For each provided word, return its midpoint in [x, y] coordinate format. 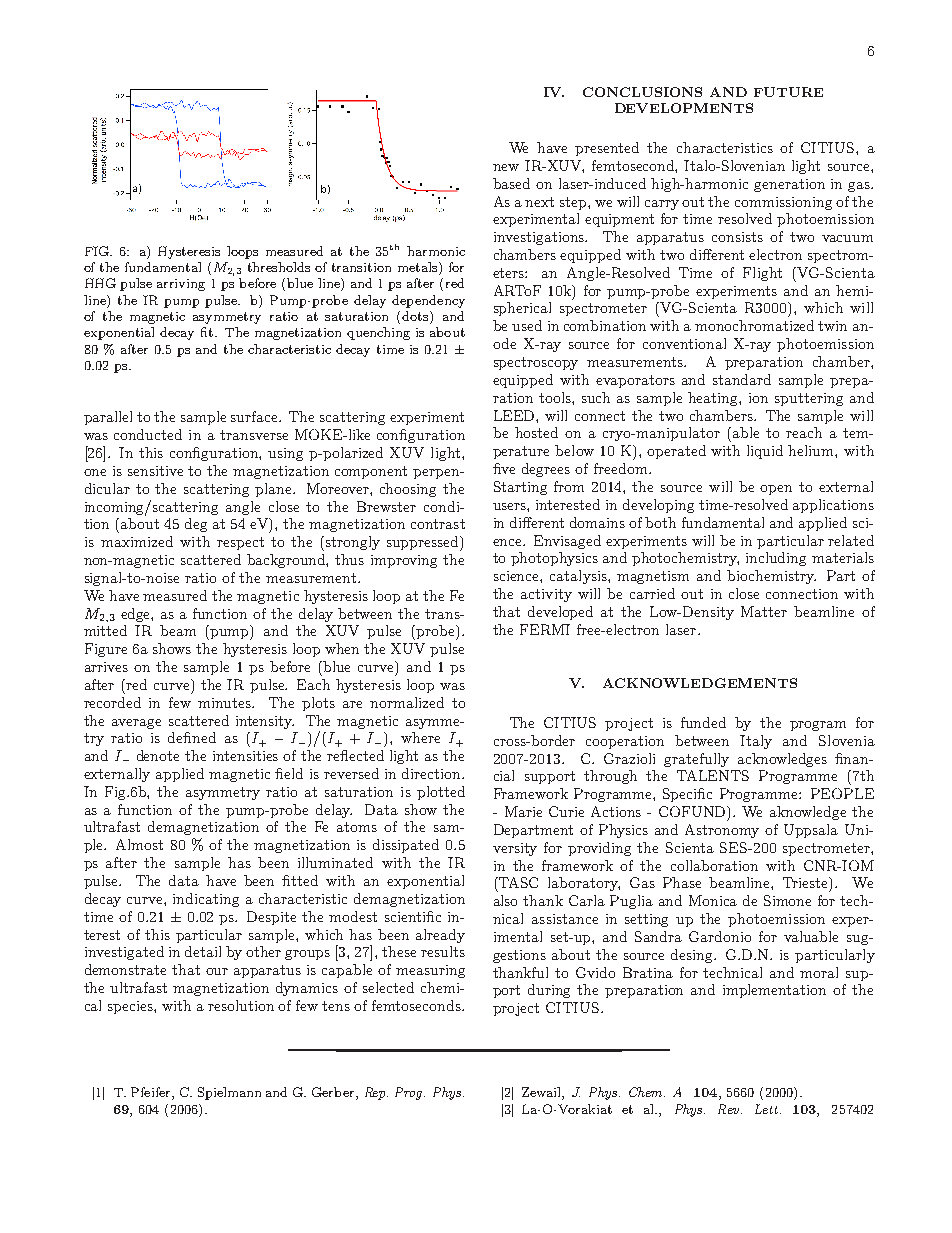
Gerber [334, 1093]
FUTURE [788, 92]
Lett [768, 1109]
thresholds [279, 267]
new [506, 167]
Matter [764, 611]
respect [240, 543]
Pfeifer [152, 1093]
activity [546, 595]
